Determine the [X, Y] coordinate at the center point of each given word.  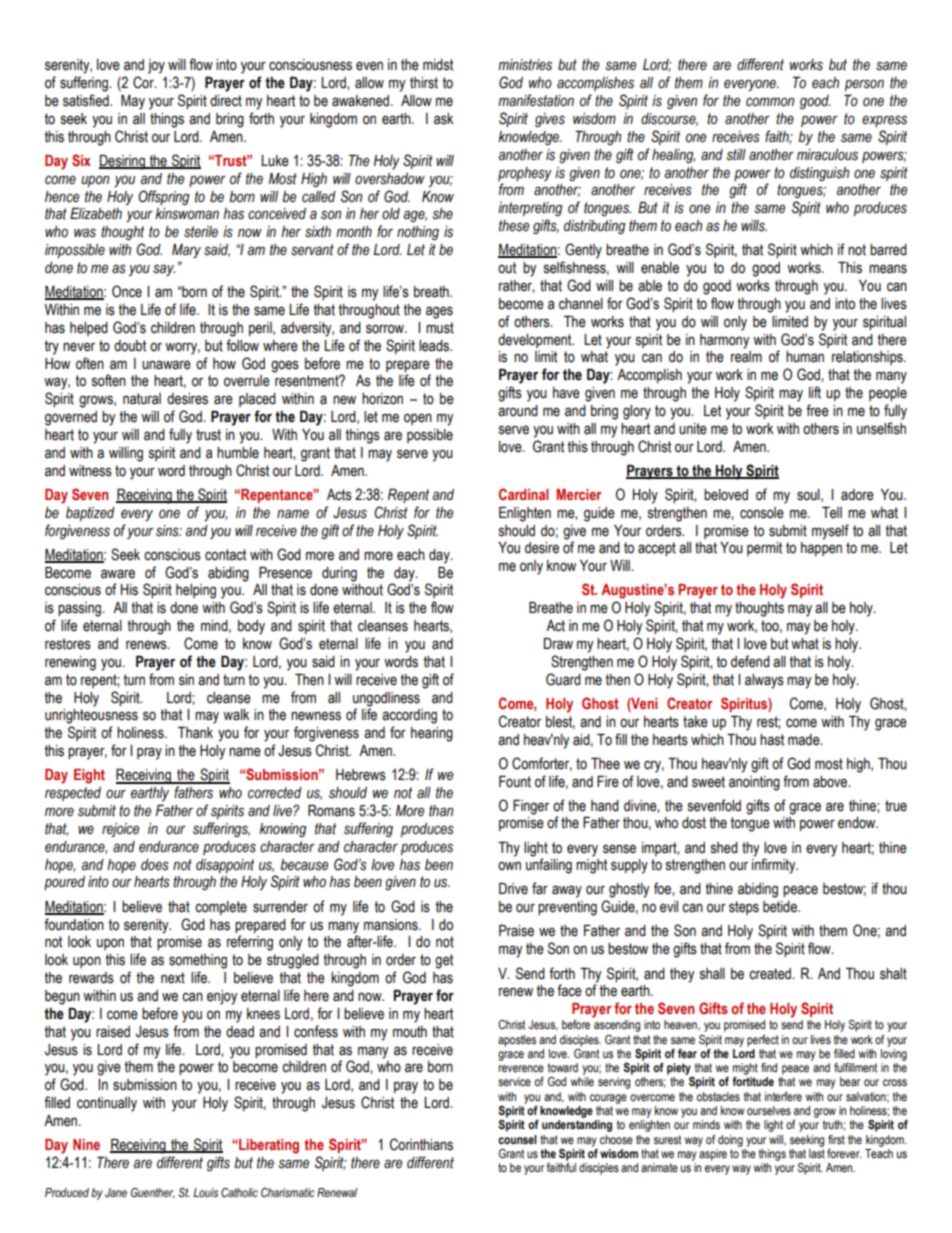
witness [90, 471]
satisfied [87, 100]
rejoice [120, 830]
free [817, 410]
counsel [517, 1140]
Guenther [153, 1193]
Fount [515, 782]
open [418, 419]
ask [443, 119]
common [770, 102]
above [831, 782]
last [817, 1152]
